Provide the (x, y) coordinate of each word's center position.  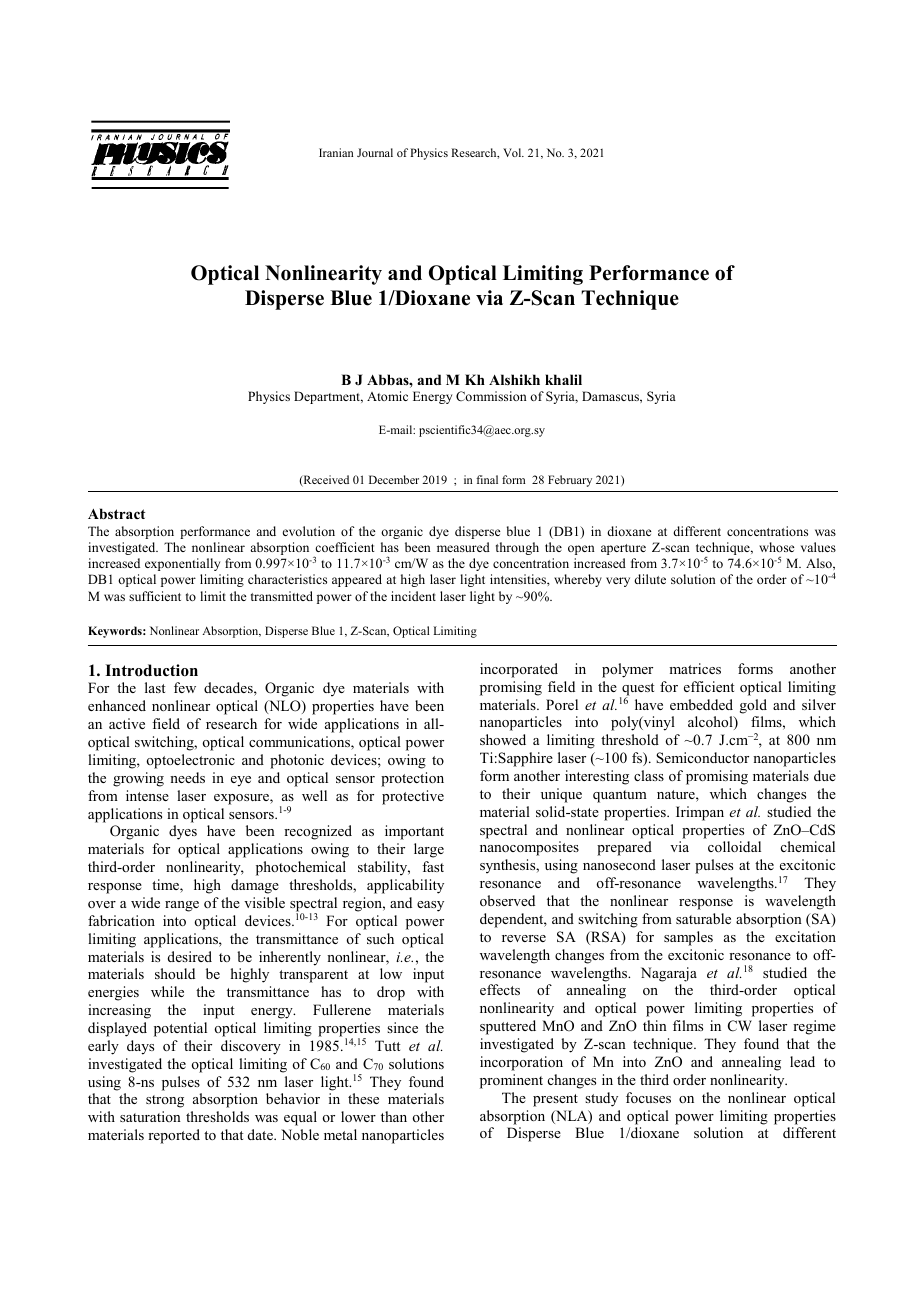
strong (165, 1101)
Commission (491, 396)
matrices (695, 668)
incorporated (519, 670)
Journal (375, 152)
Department (328, 397)
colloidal (734, 846)
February (570, 481)
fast (433, 866)
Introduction (151, 670)
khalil (563, 379)
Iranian (336, 152)
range (182, 906)
